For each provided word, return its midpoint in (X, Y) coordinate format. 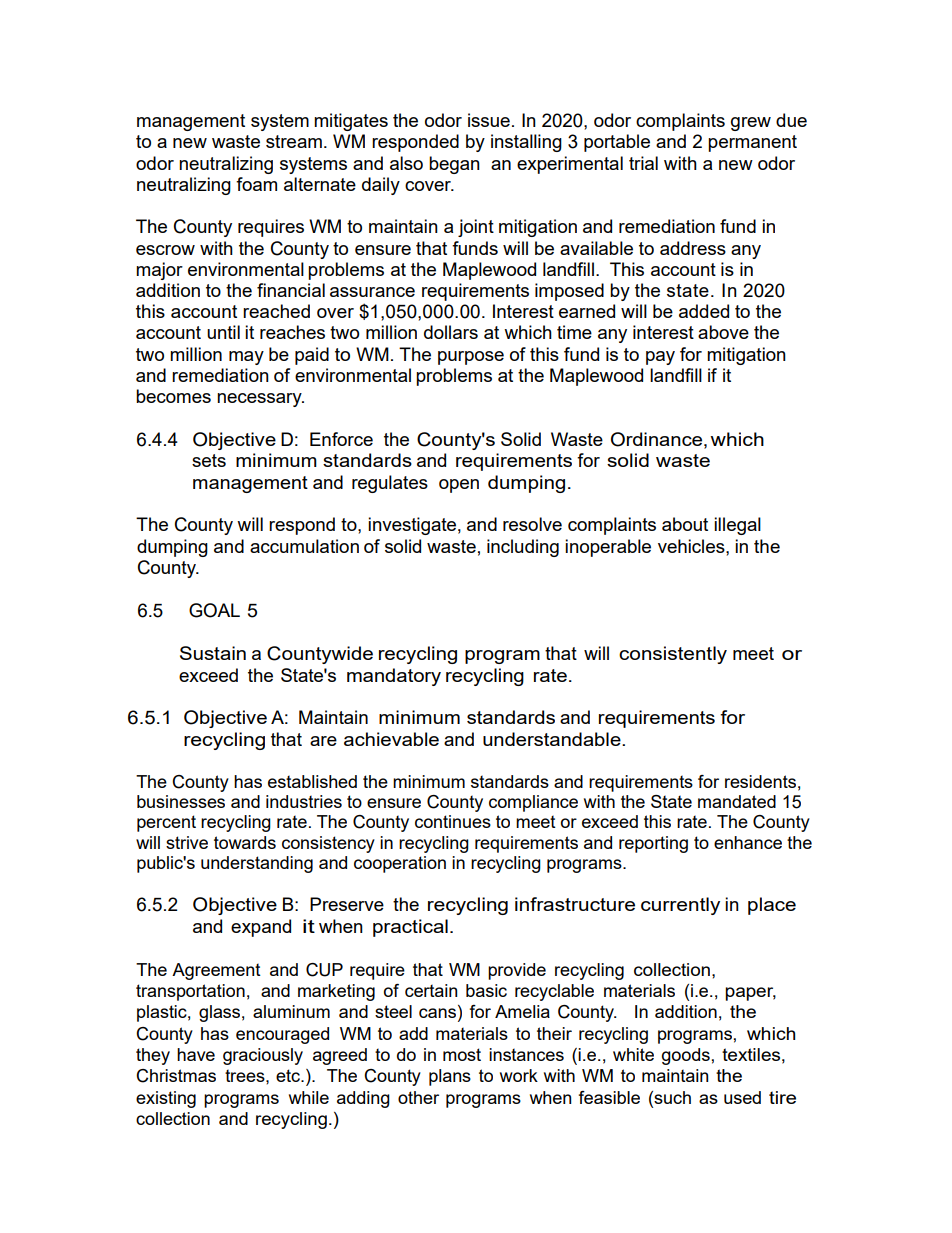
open (459, 486)
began (454, 165)
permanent (752, 143)
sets (209, 460)
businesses (181, 801)
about (685, 524)
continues (453, 821)
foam (256, 184)
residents (760, 781)
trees (246, 1076)
